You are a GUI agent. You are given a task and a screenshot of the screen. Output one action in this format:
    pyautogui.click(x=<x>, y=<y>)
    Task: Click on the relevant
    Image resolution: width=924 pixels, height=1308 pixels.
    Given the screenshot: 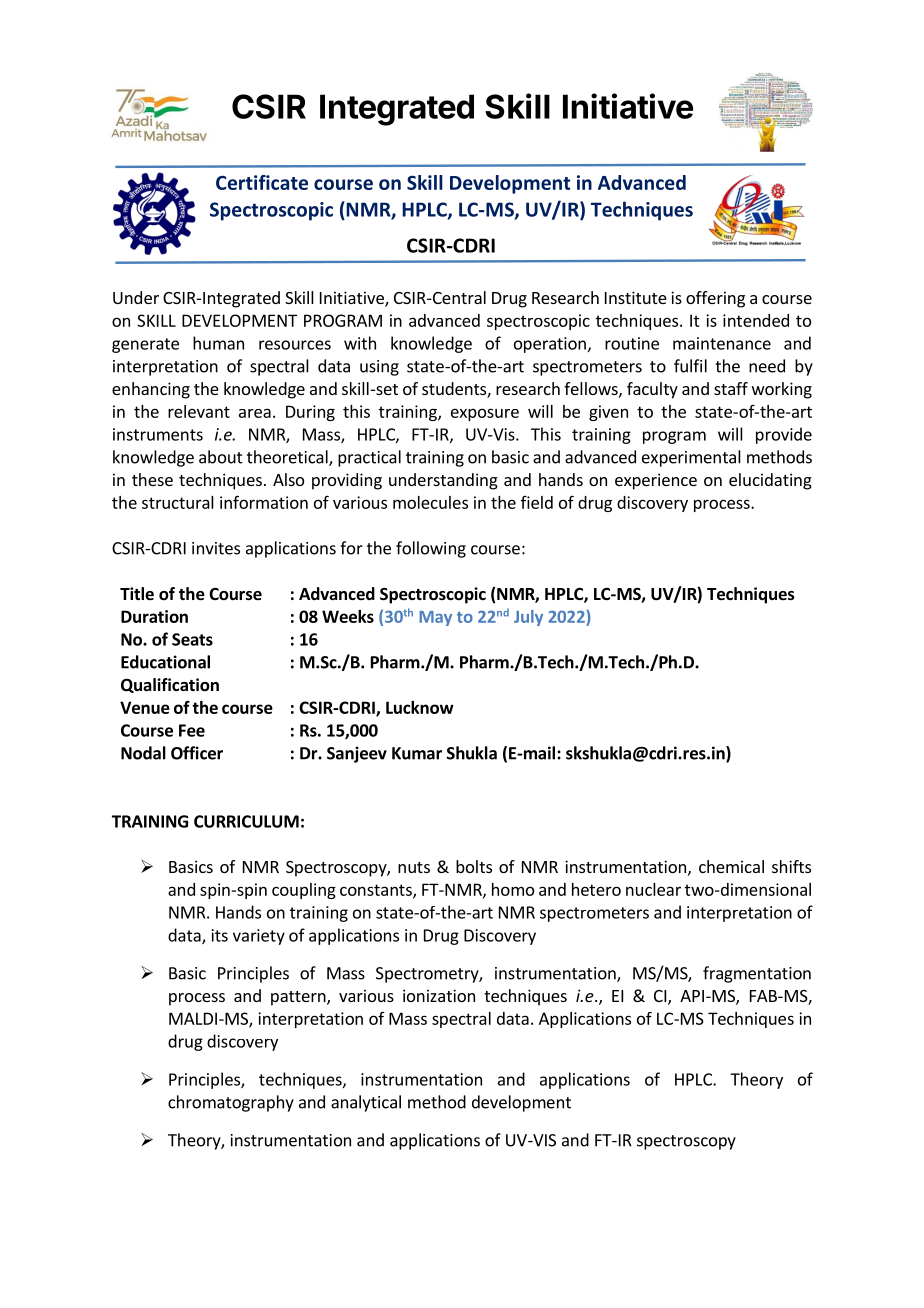 What is the action you would take?
    pyautogui.click(x=199, y=411)
